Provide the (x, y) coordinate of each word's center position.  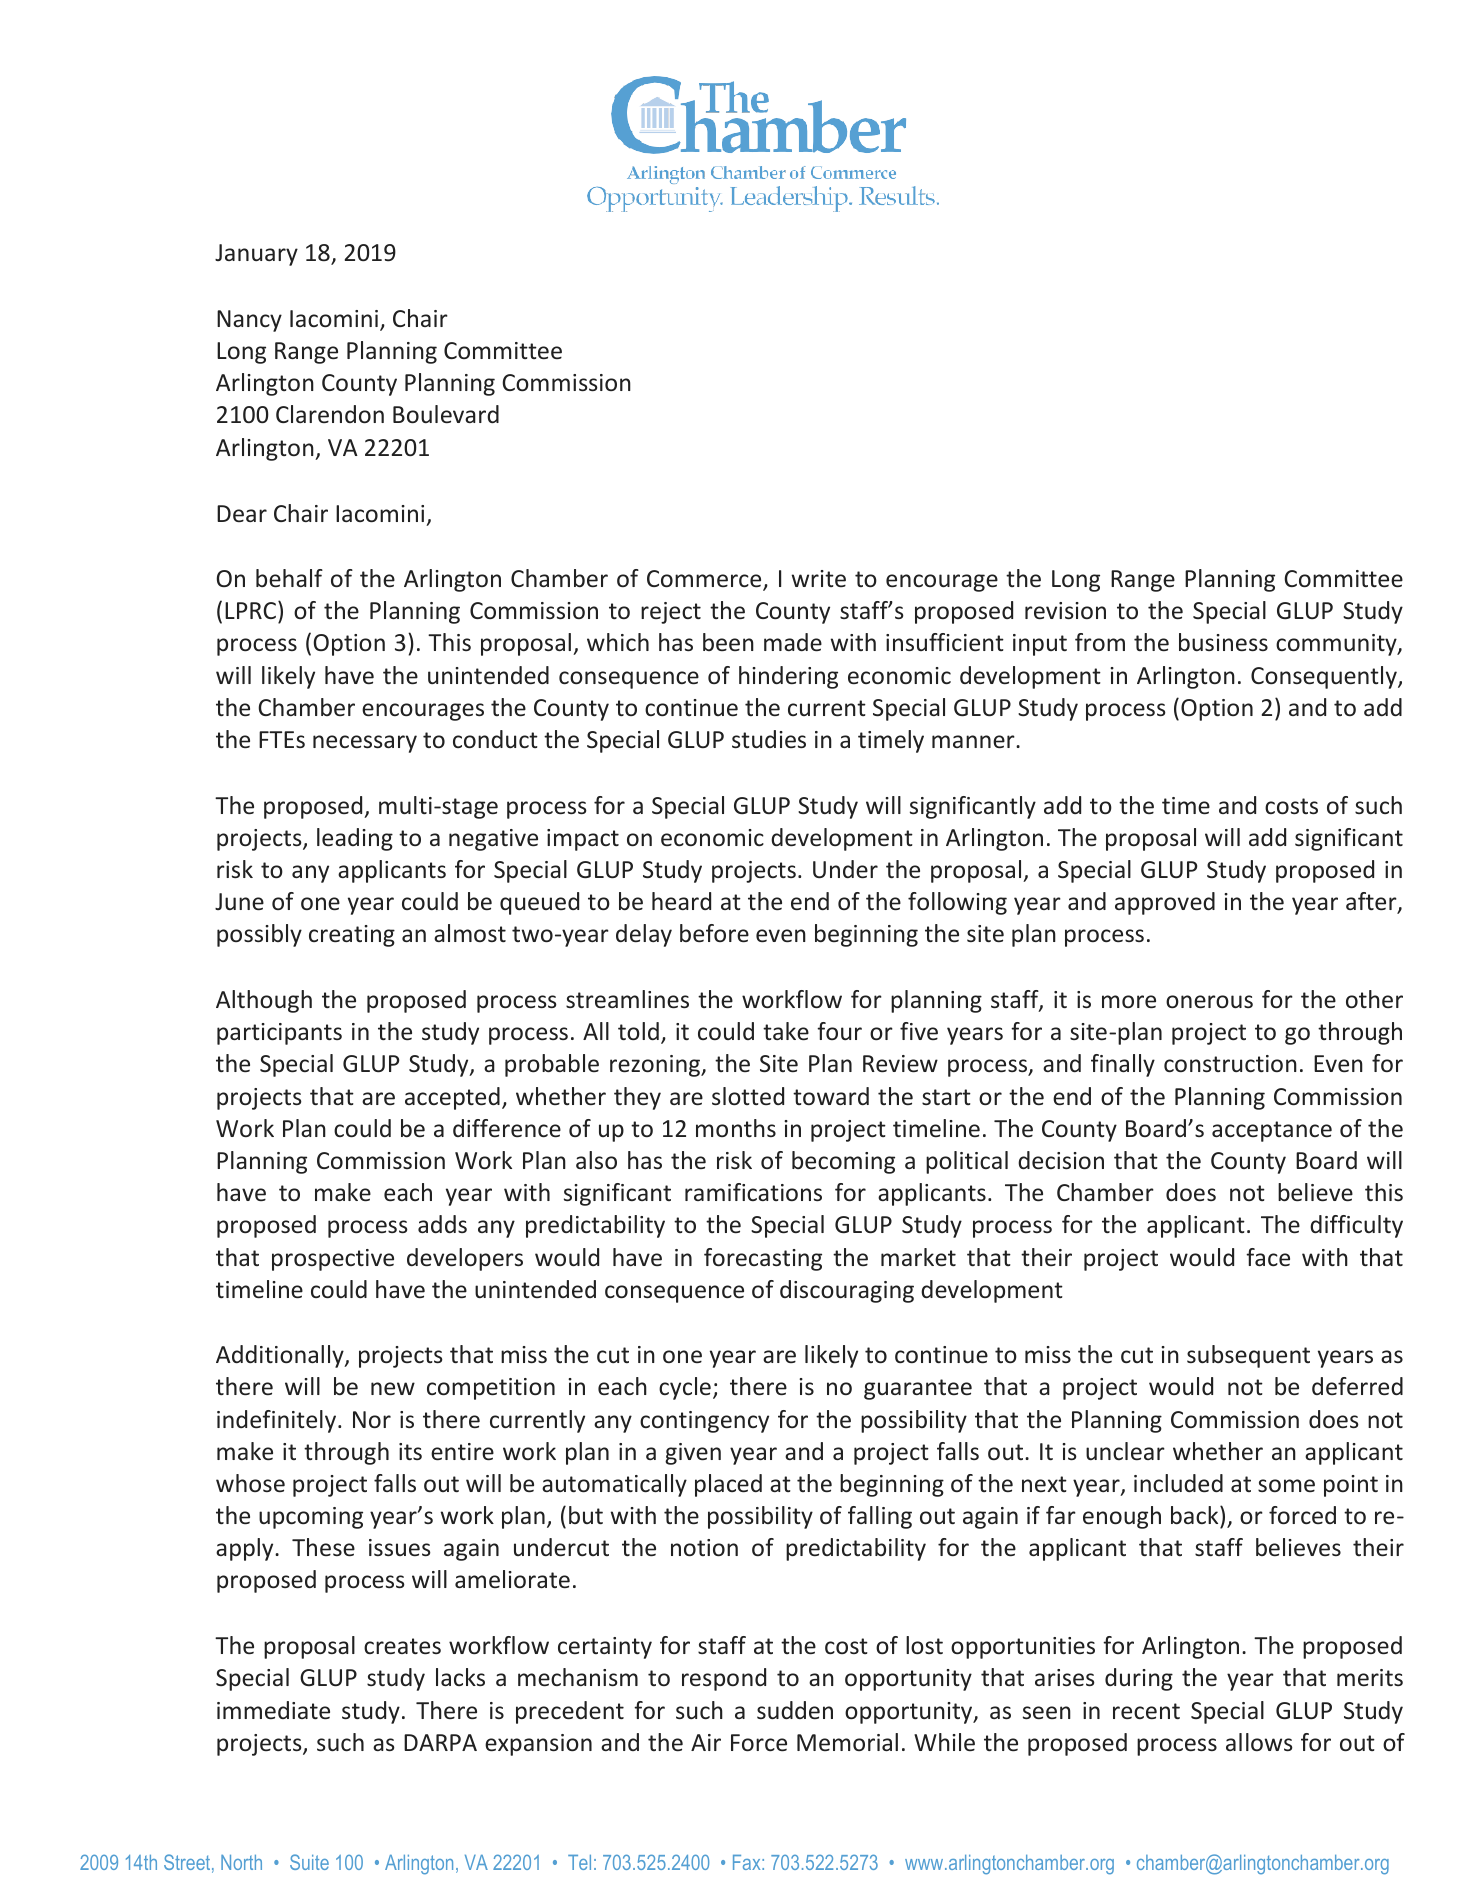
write (819, 578)
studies (769, 739)
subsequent (1248, 1356)
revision (1065, 610)
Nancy (249, 321)
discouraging (847, 1291)
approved (1165, 903)
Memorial (847, 1742)
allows (1259, 1742)
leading (355, 839)
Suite (309, 1862)
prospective (333, 1260)
